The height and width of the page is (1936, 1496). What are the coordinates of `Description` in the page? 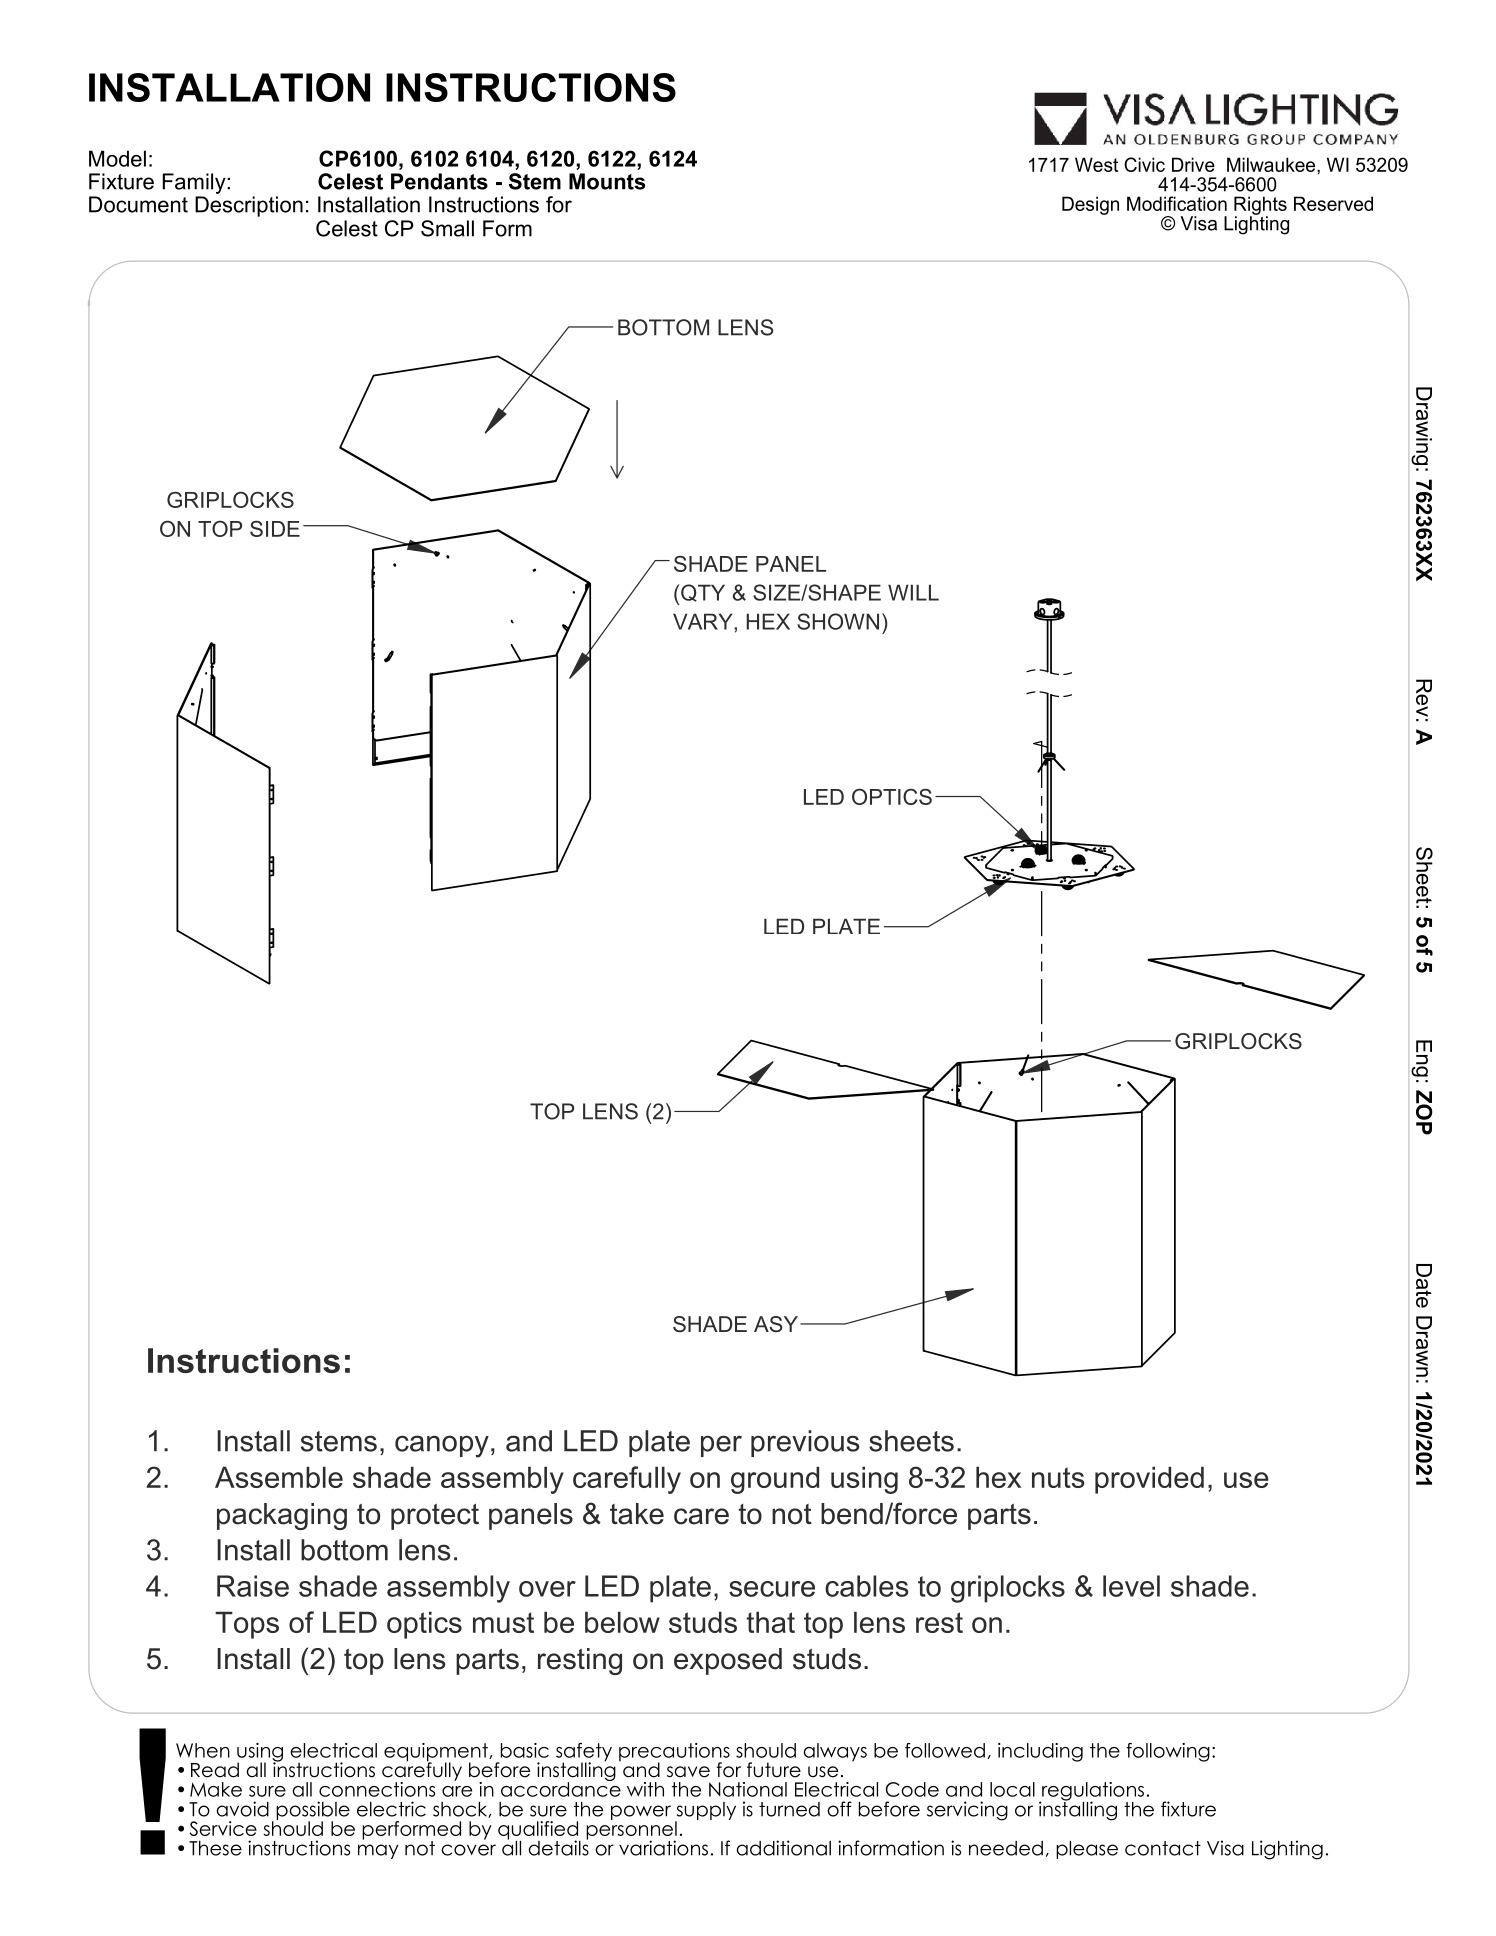 It's located at (249, 206).
